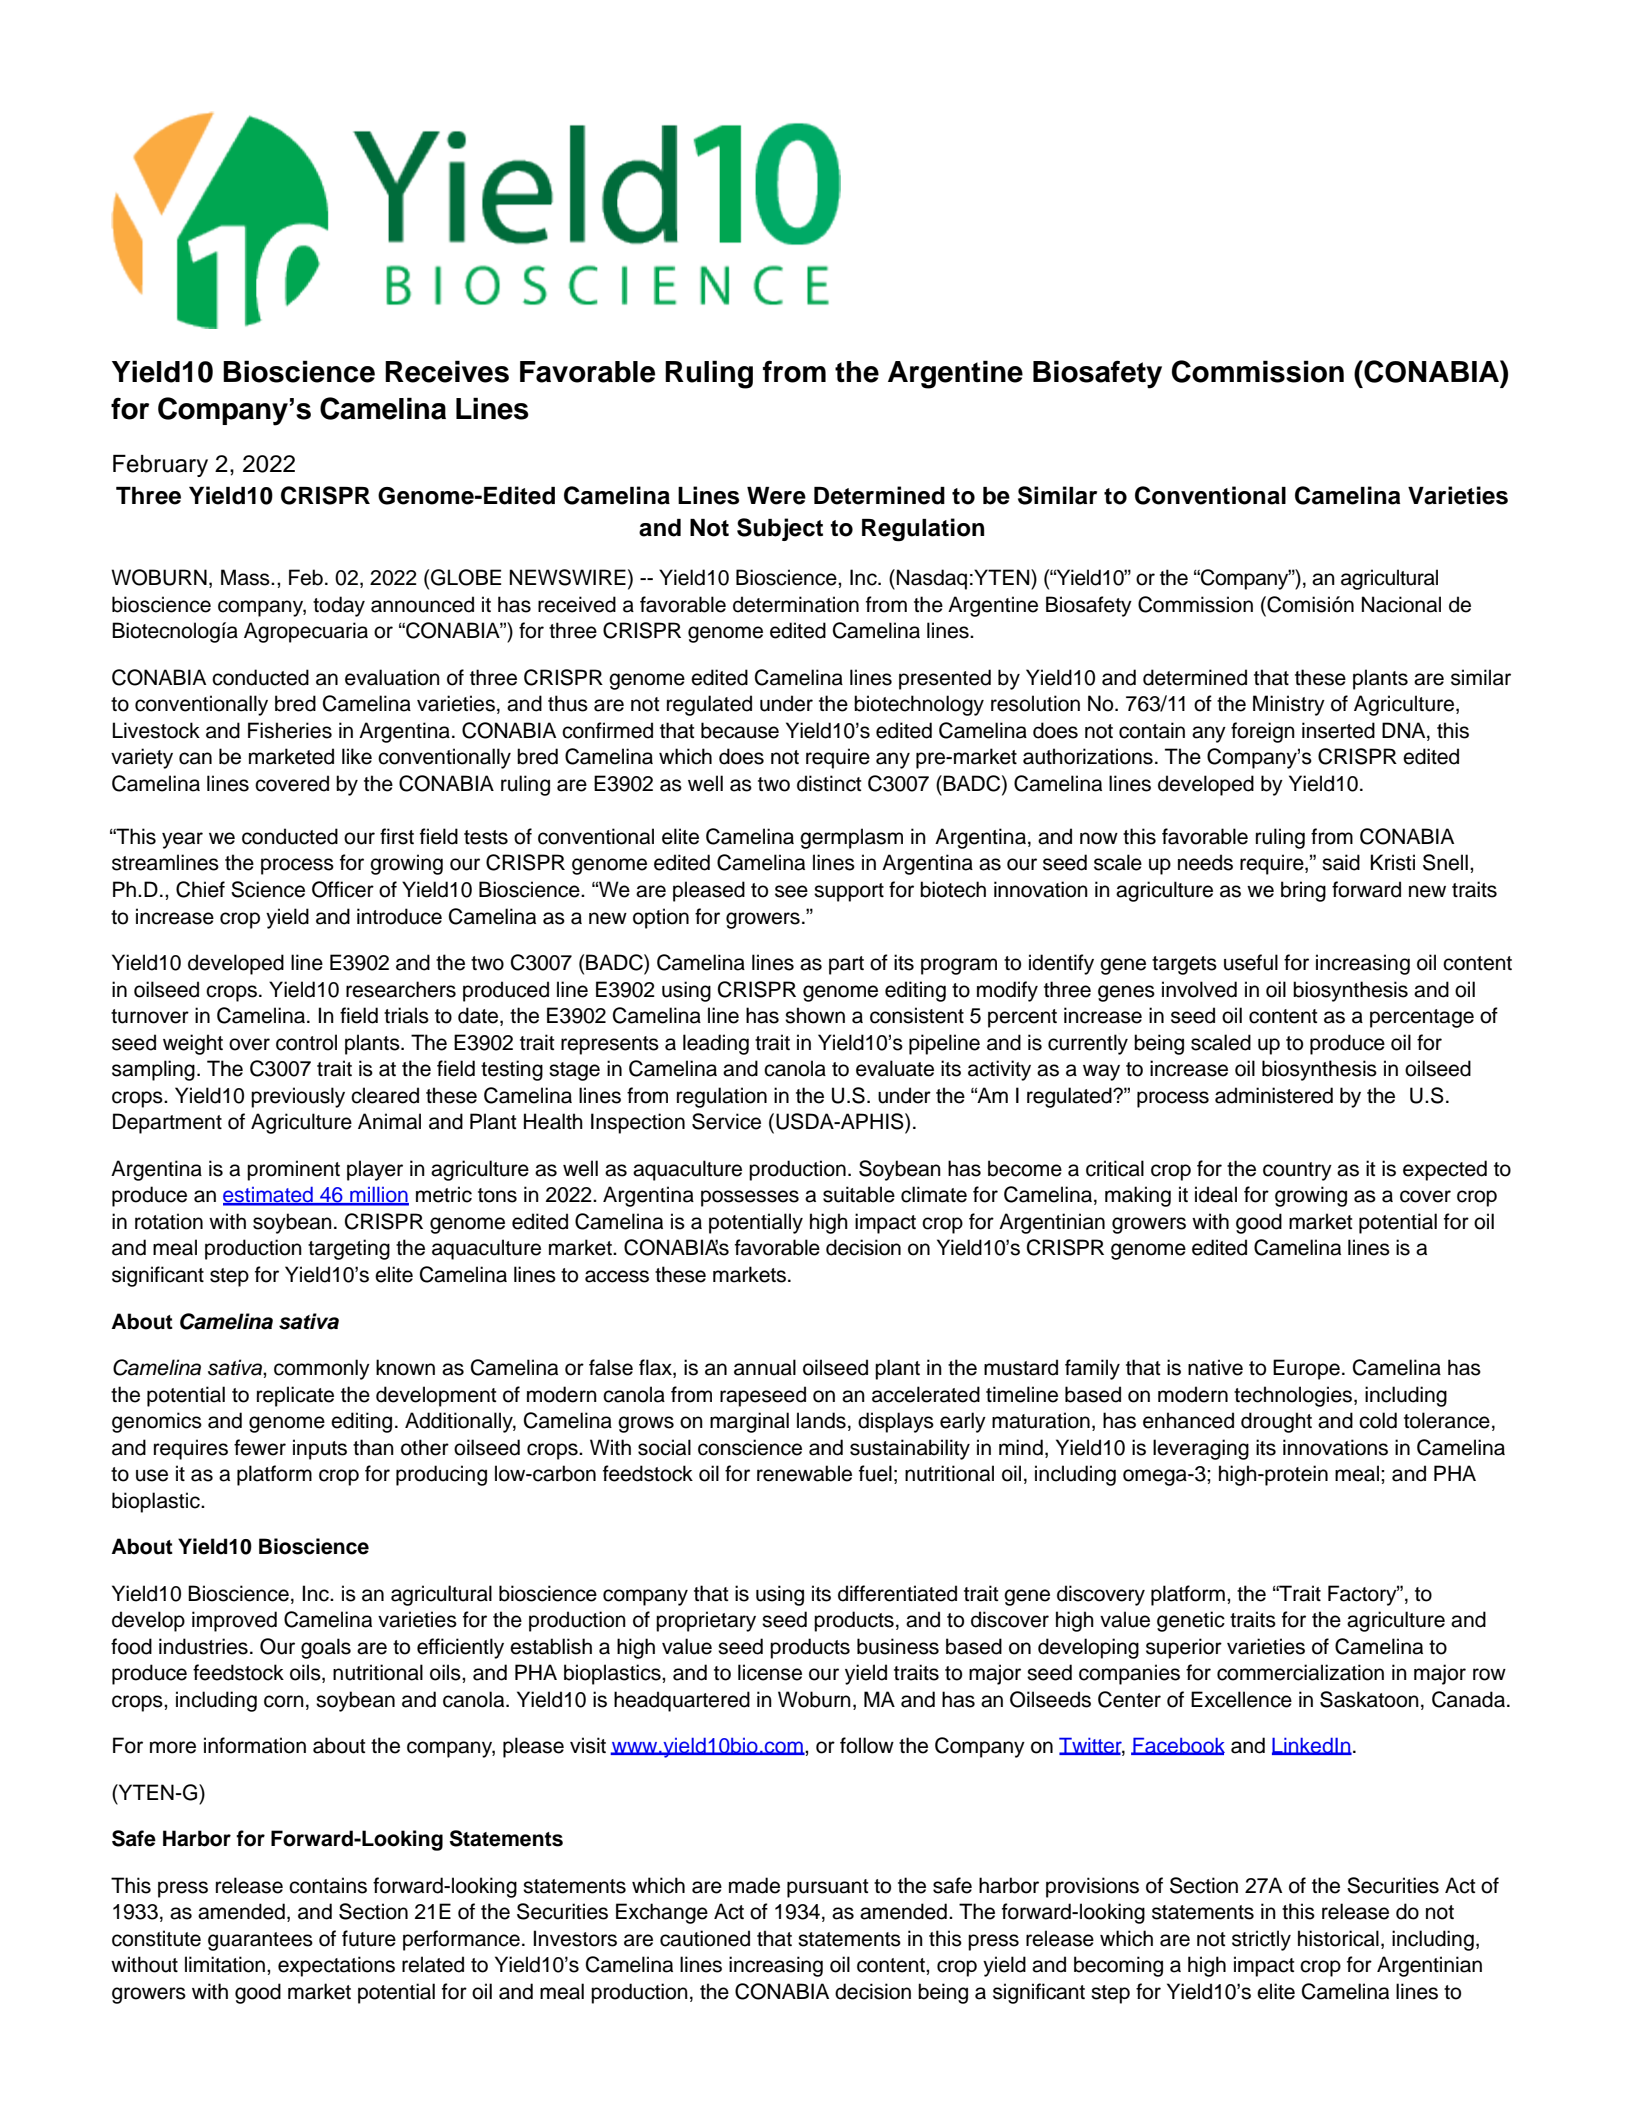  What do you see at coordinates (1276, 1422) in the screenshot?
I see `drought` at bounding box center [1276, 1422].
